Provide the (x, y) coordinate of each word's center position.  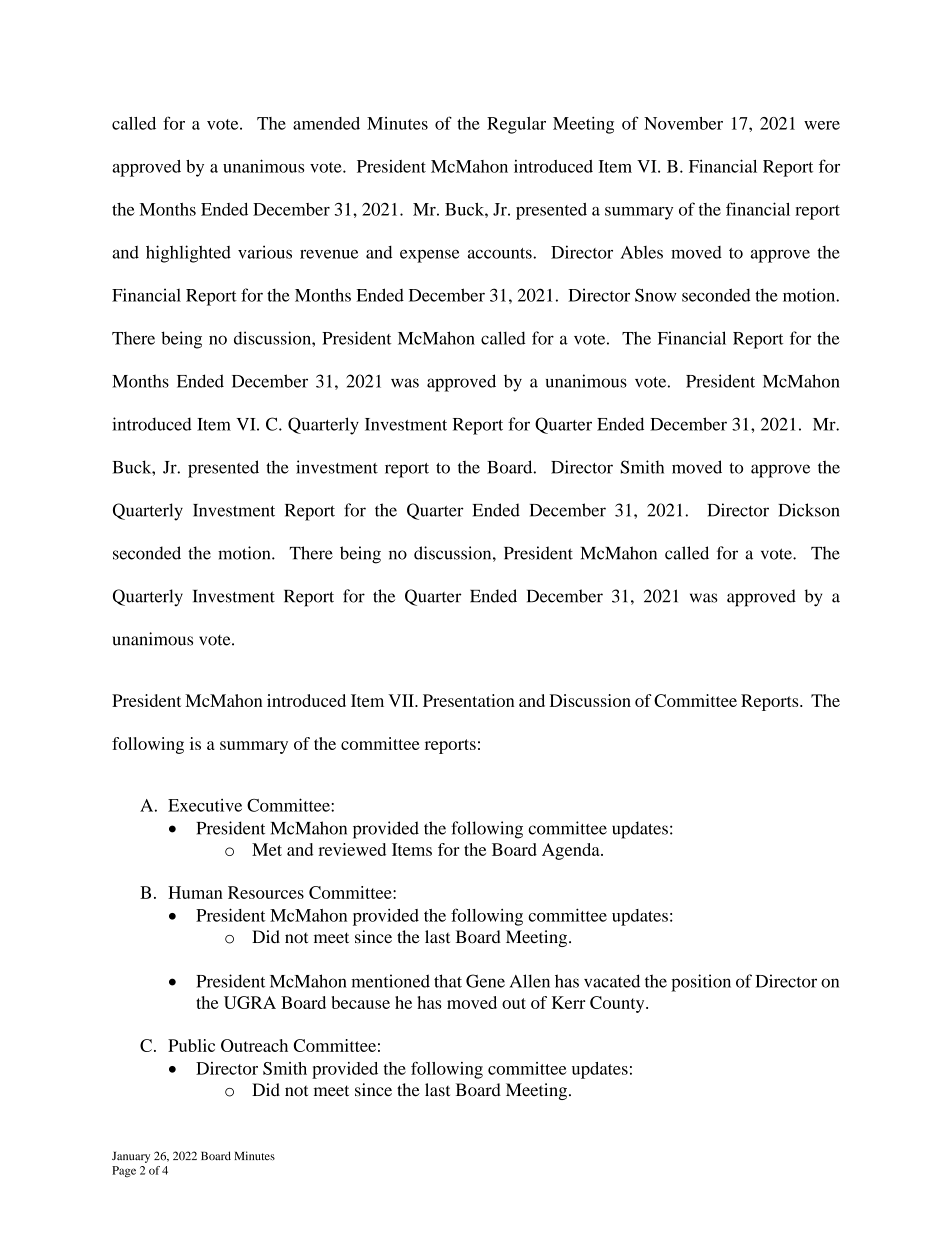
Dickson (809, 510)
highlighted (188, 254)
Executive (205, 805)
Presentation (468, 700)
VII (402, 700)
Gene (485, 981)
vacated (612, 981)
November (683, 123)
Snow (655, 295)
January (131, 1157)
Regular (516, 125)
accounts (501, 253)
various (265, 252)
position (701, 983)
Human (195, 892)
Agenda (572, 851)
